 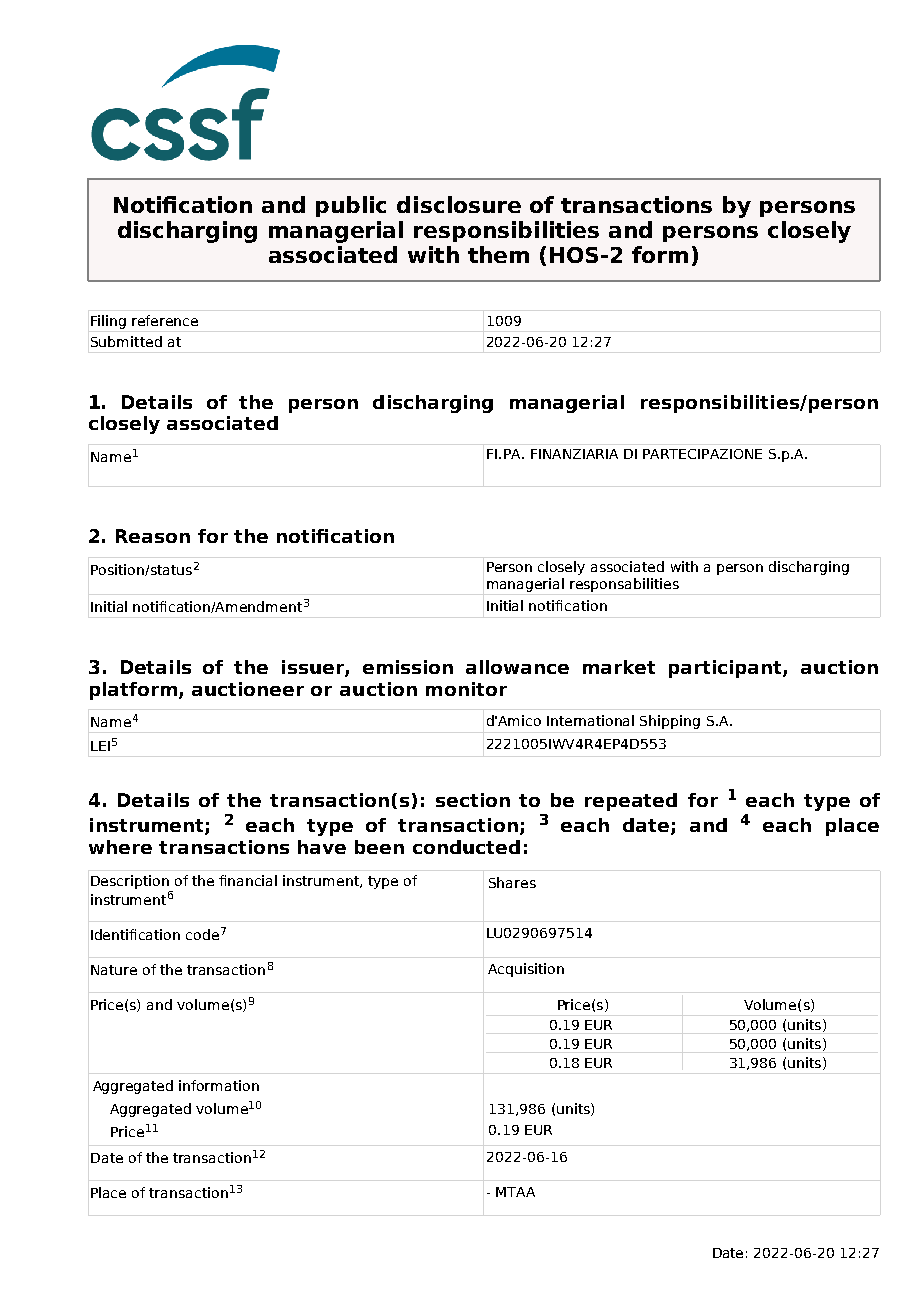 I want to click on repeated, so click(x=631, y=802).
